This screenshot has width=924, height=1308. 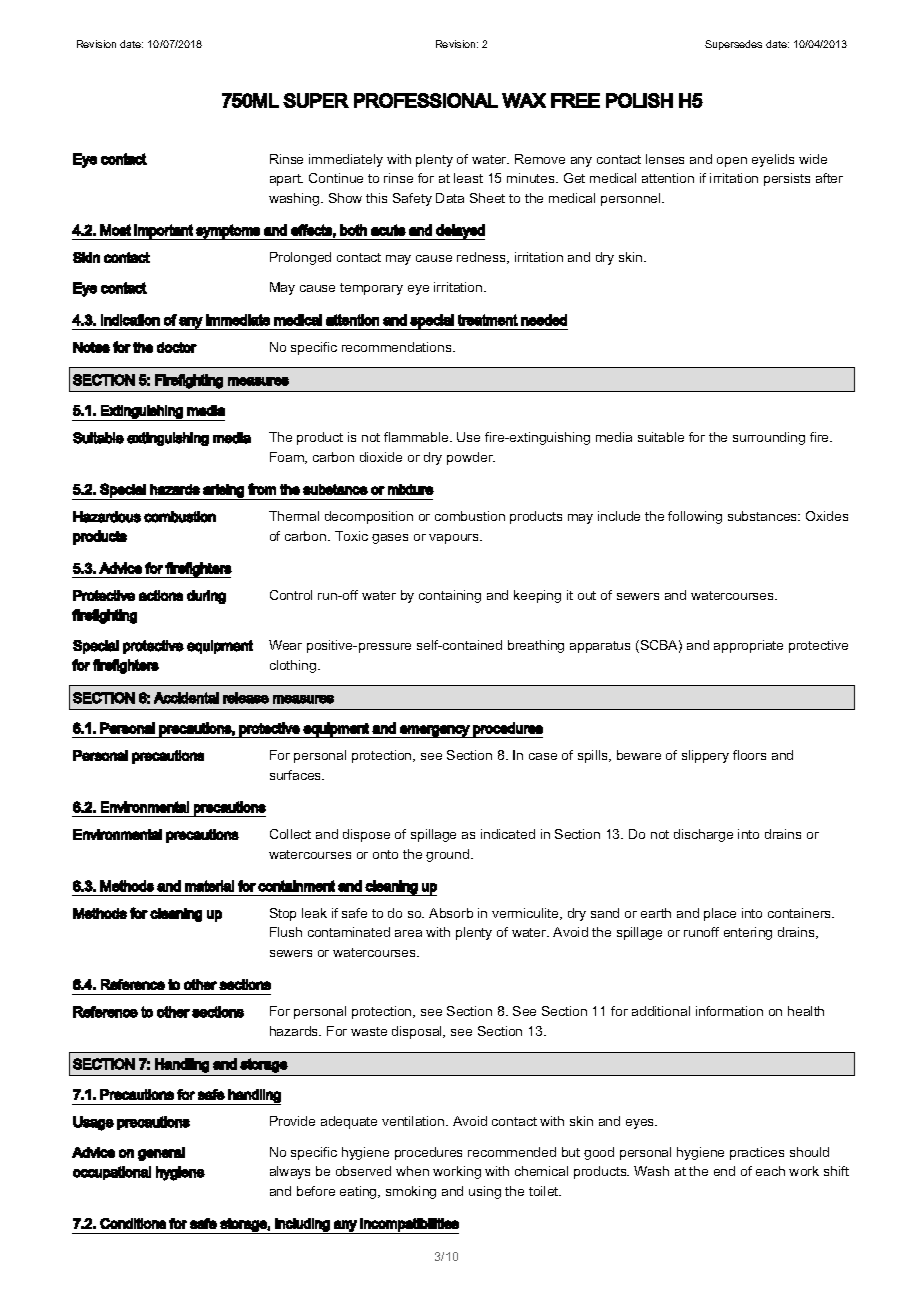 I want to click on appropriate, so click(x=748, y=646).
